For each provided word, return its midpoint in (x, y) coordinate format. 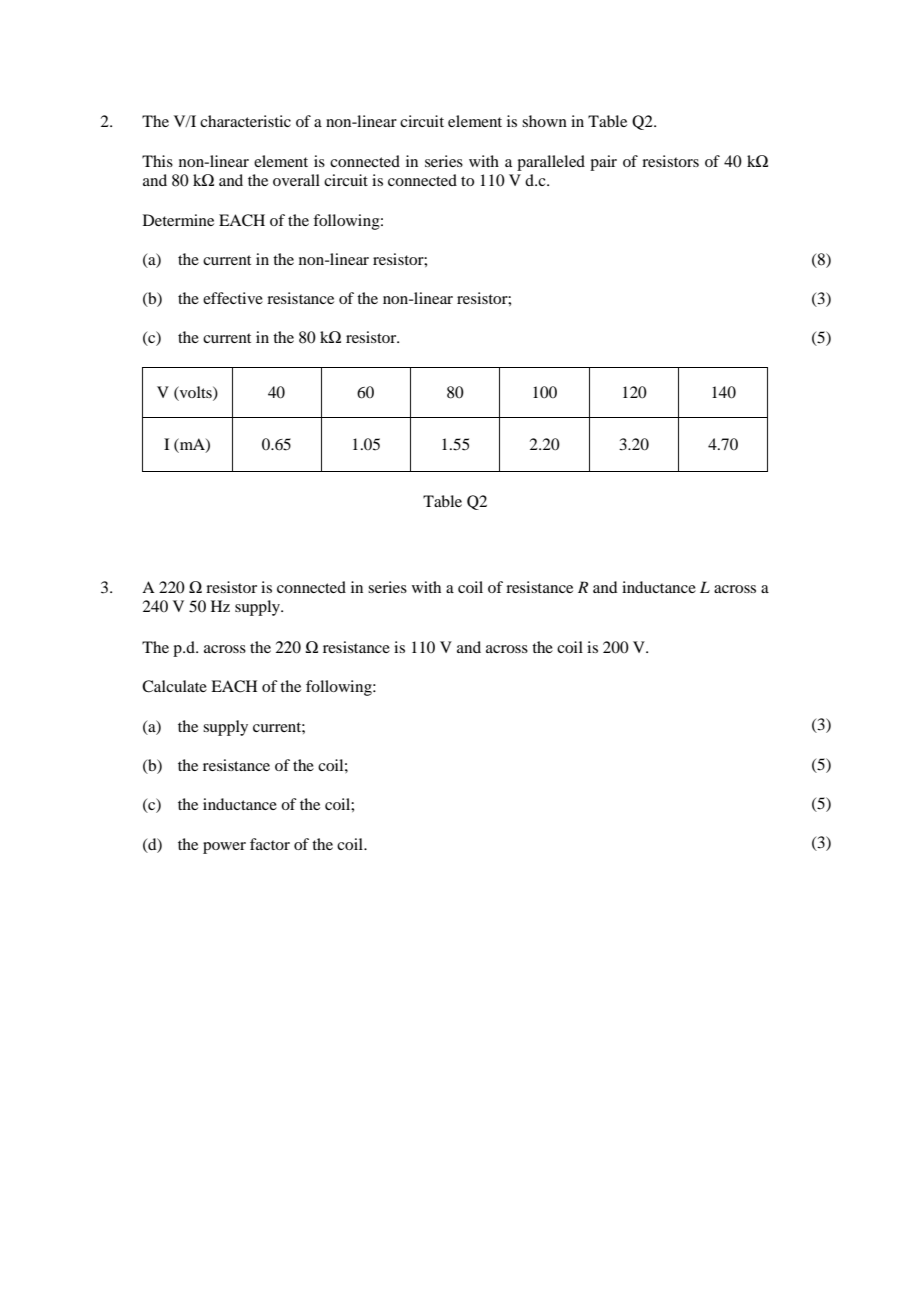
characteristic (245, 121)
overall (296, 180)
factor (270, 844)
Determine (178, 220)
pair (603, 163)
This (157, 161)
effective (233, 298)
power (224, 848)
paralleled (551, 163)
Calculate (174, 686)
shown (544, 121)
